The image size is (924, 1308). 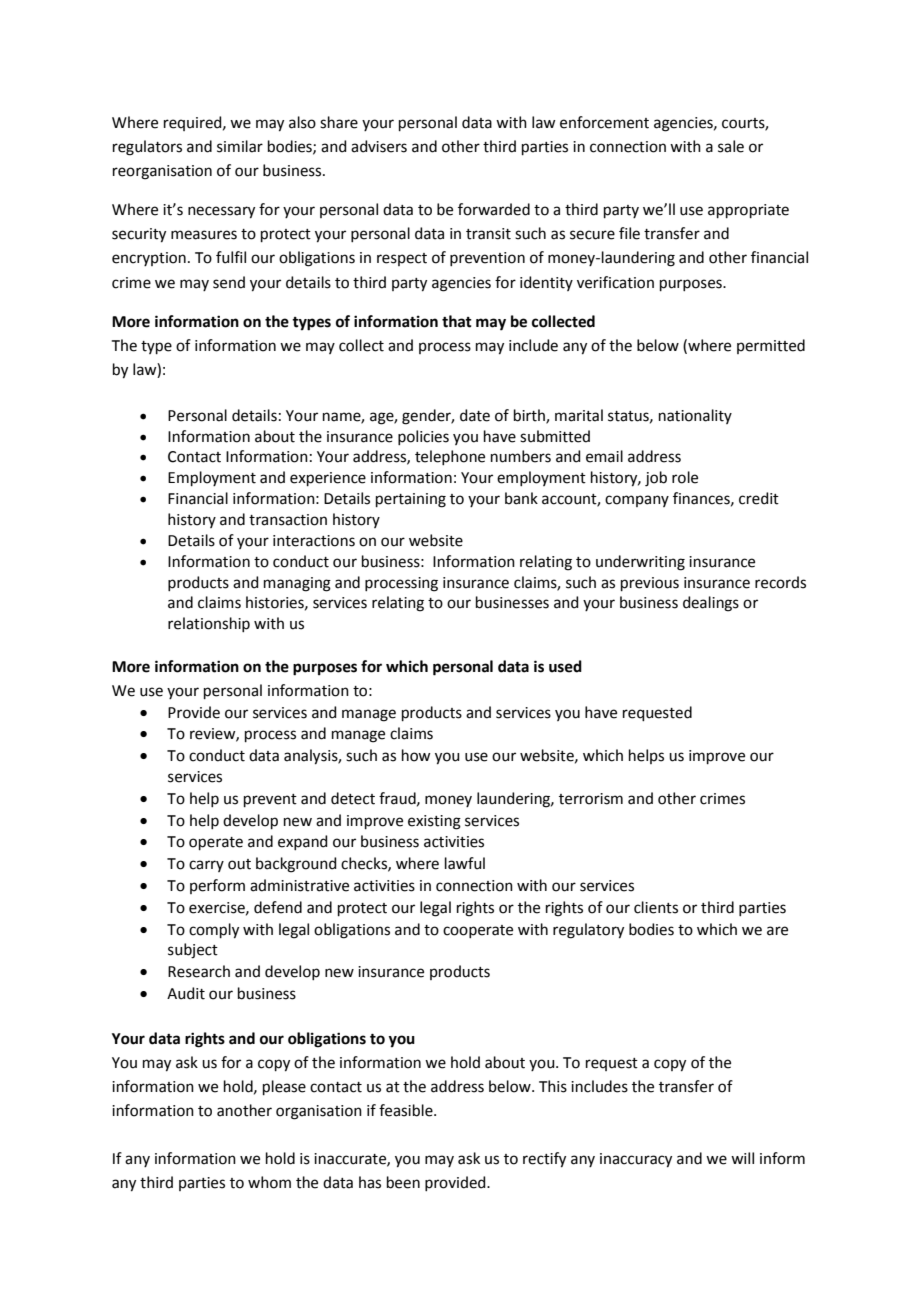 I want to click on telephone, so click(x=450, y=457).
